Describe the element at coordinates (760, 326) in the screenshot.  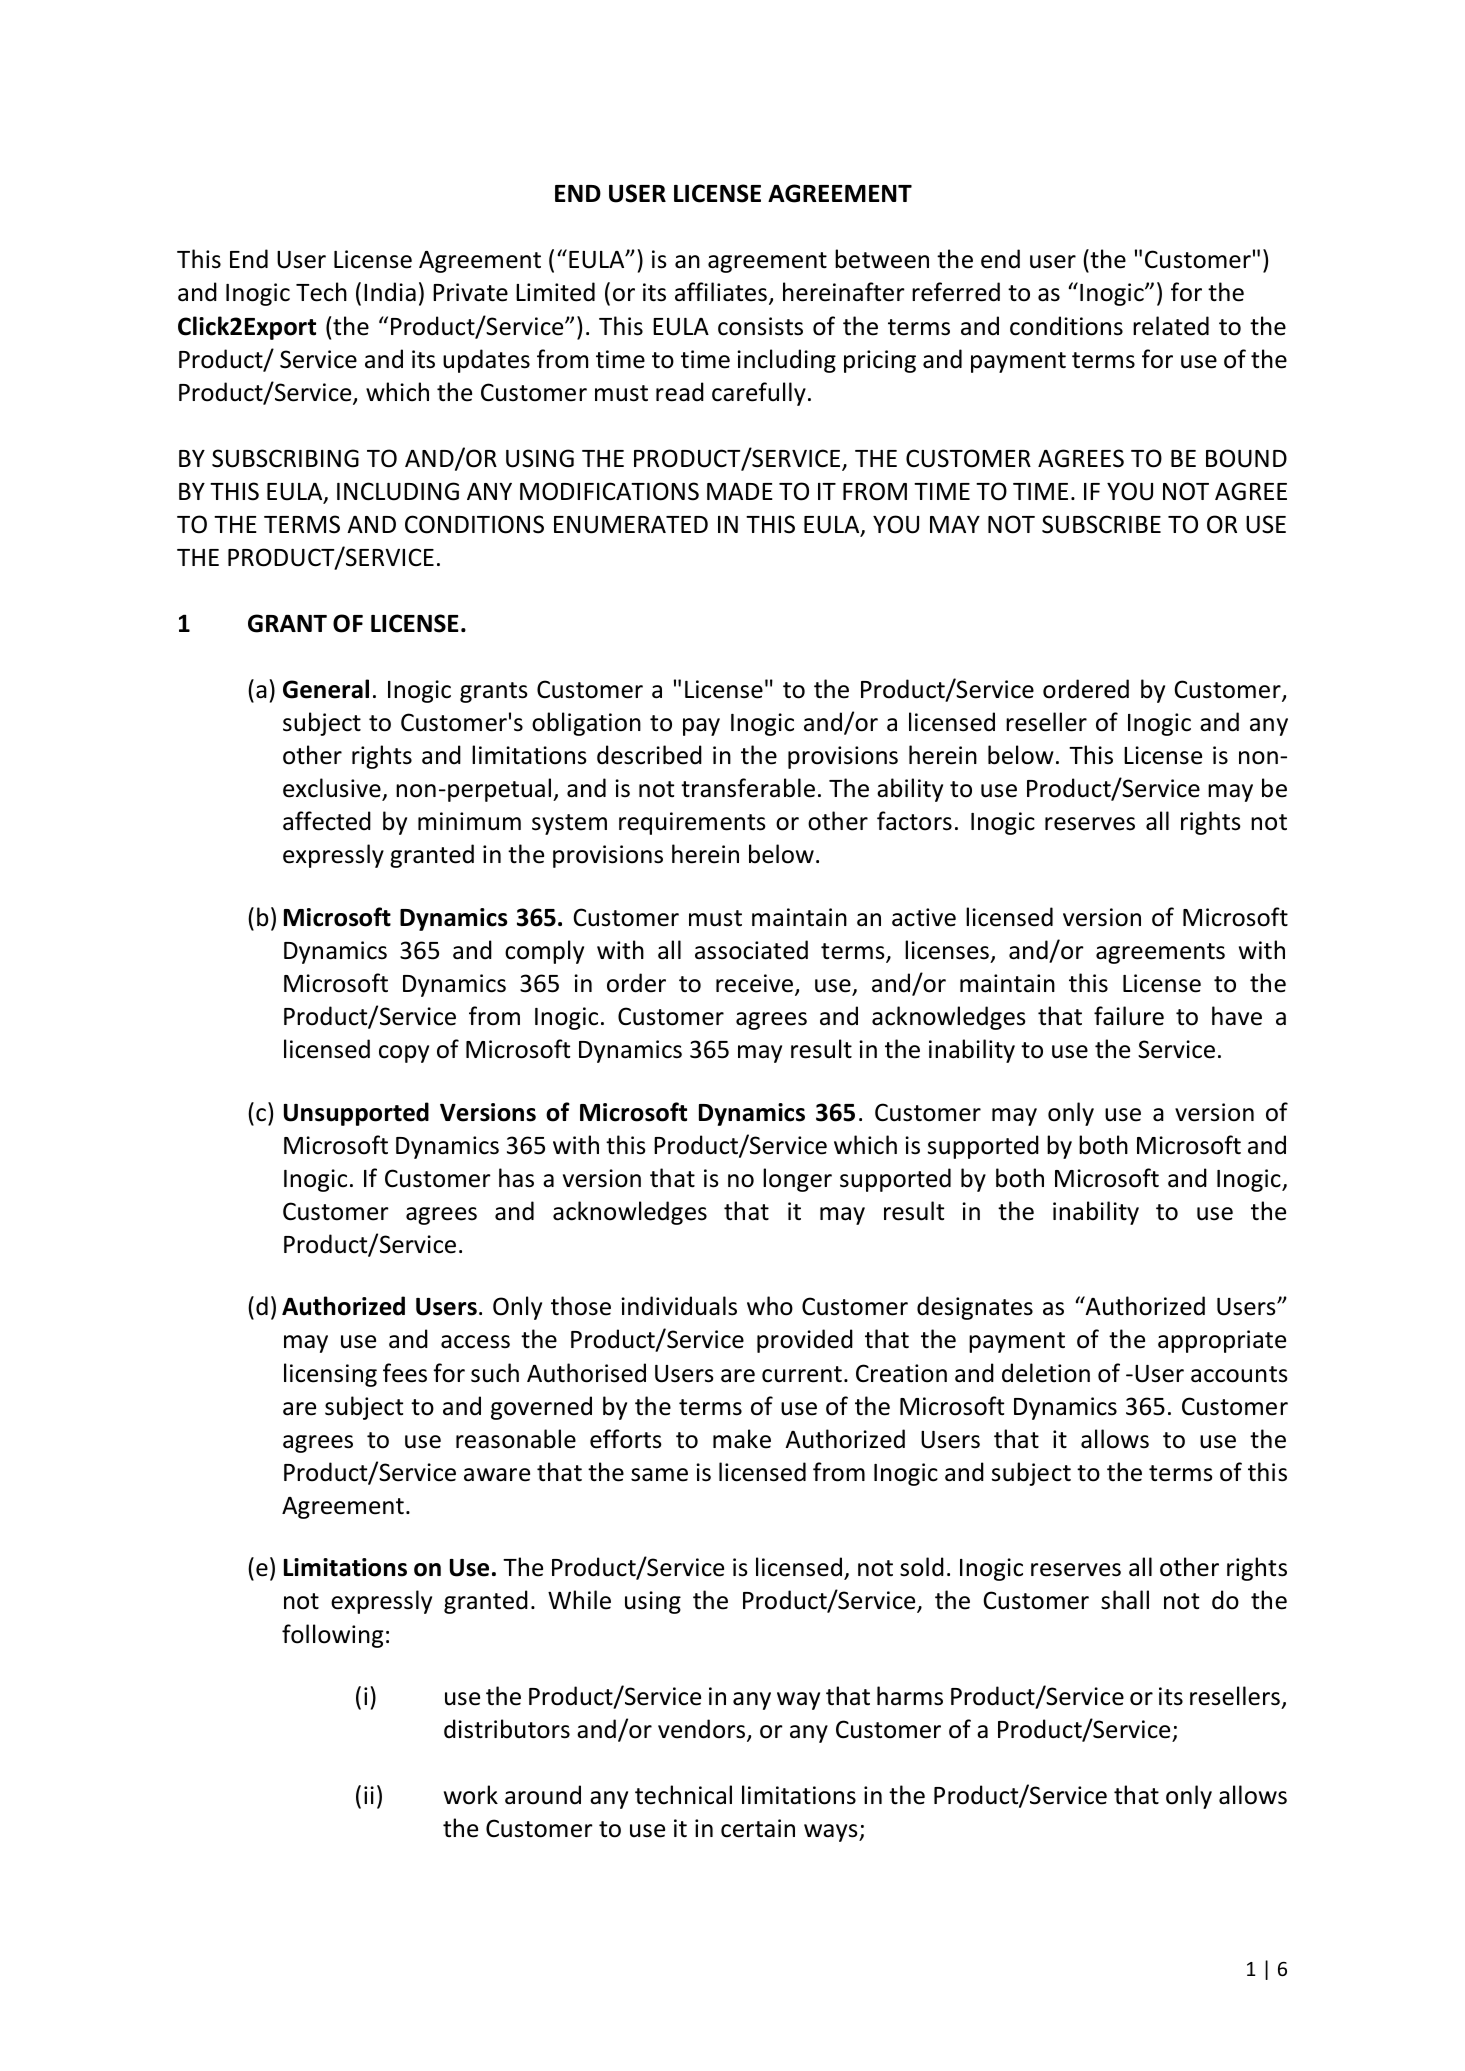
I see `consists` at that location.
